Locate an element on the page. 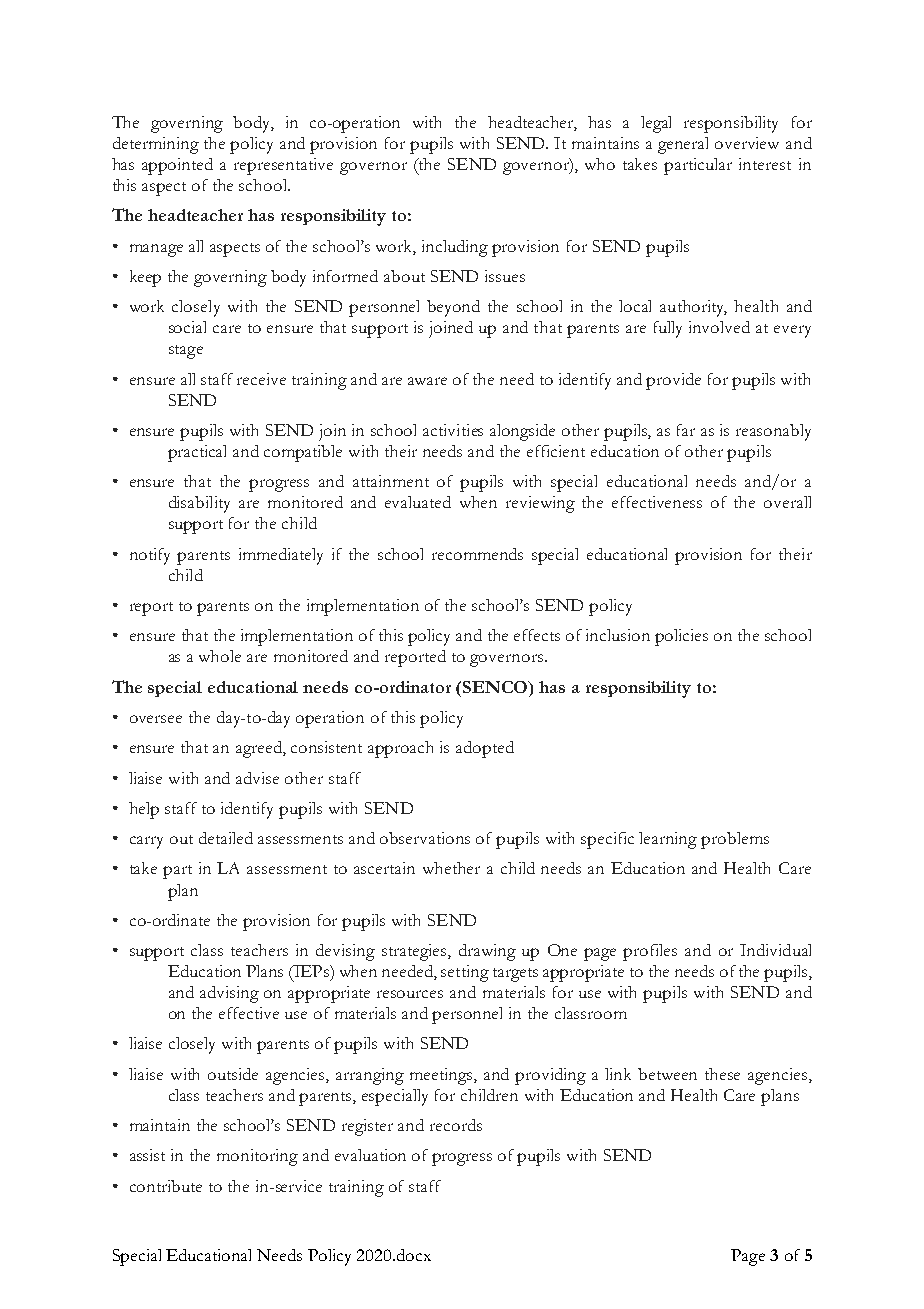 Image resolution: width=924 pixels, height=1309 pixels. effects is located at coordinates (537, 635).
